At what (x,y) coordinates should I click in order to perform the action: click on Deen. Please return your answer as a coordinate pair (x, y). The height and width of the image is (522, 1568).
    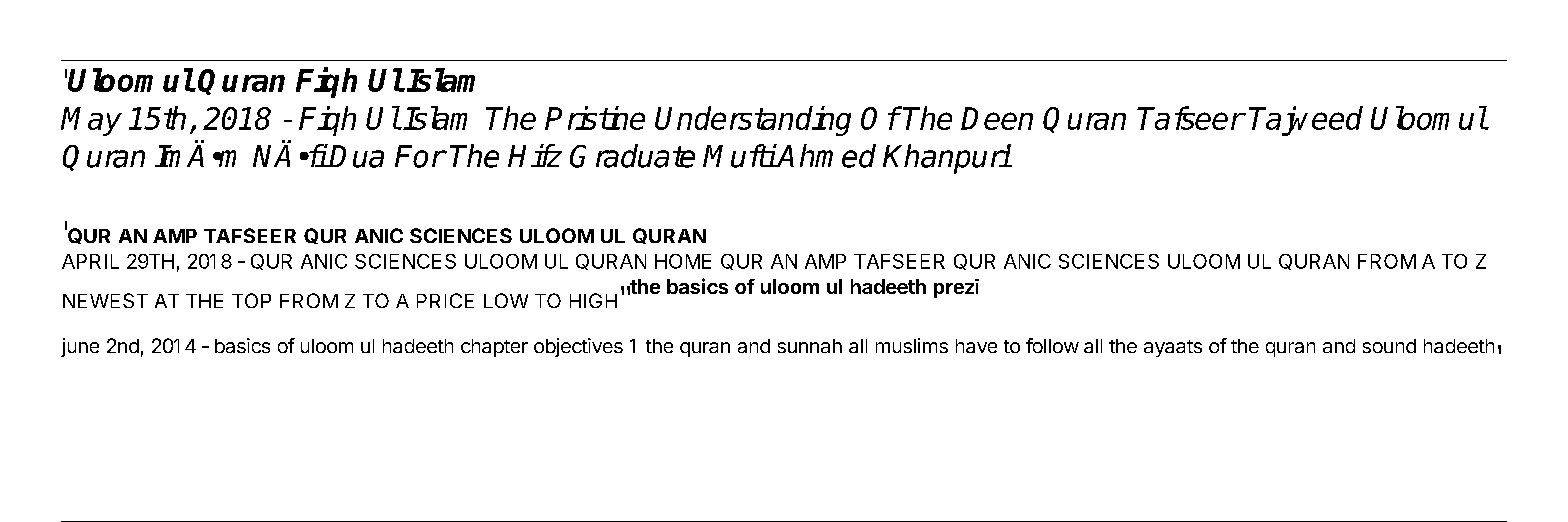
    Looking at the image, I should click on (997, 118).
